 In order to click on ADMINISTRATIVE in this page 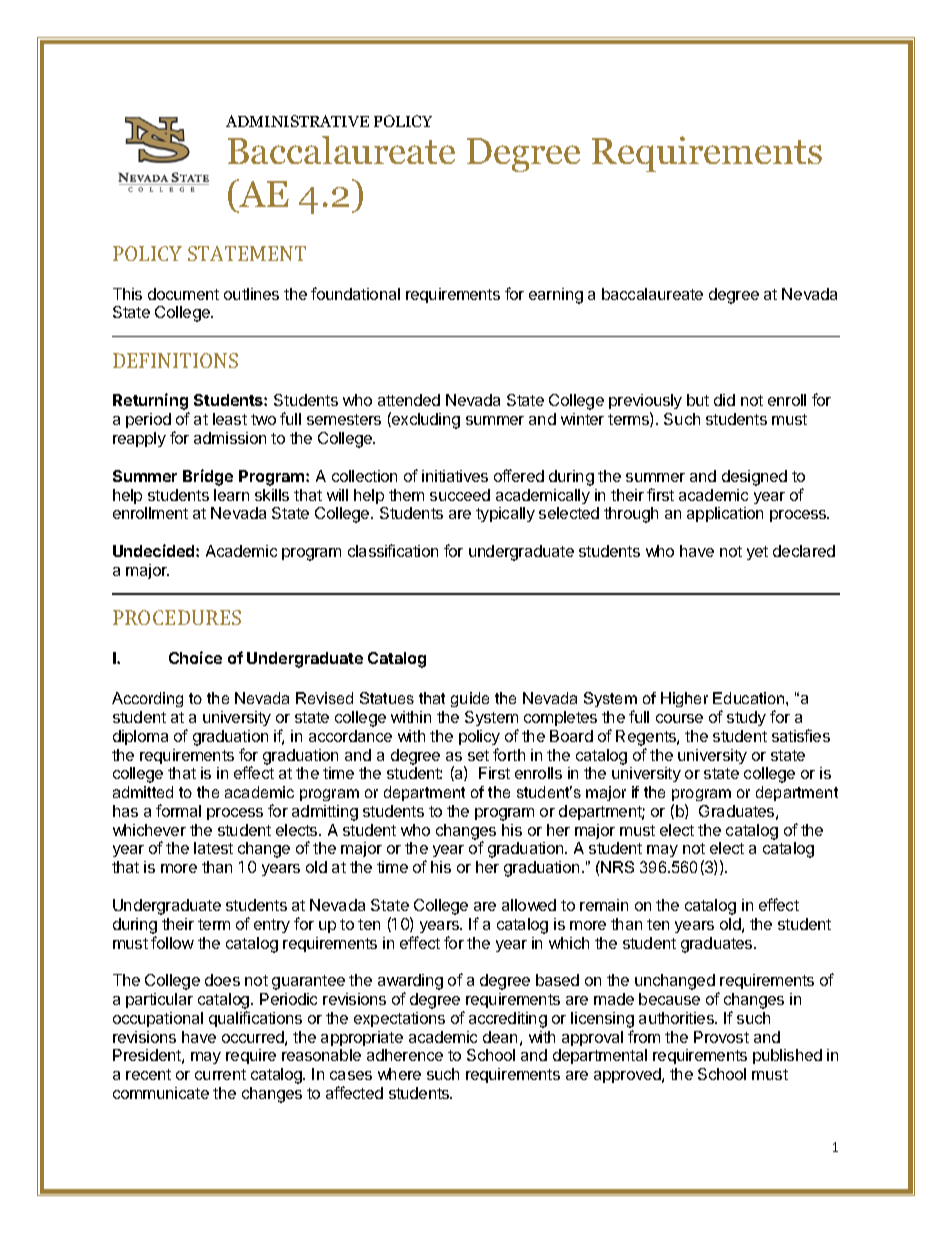, I will do `click(297, 121)`.
